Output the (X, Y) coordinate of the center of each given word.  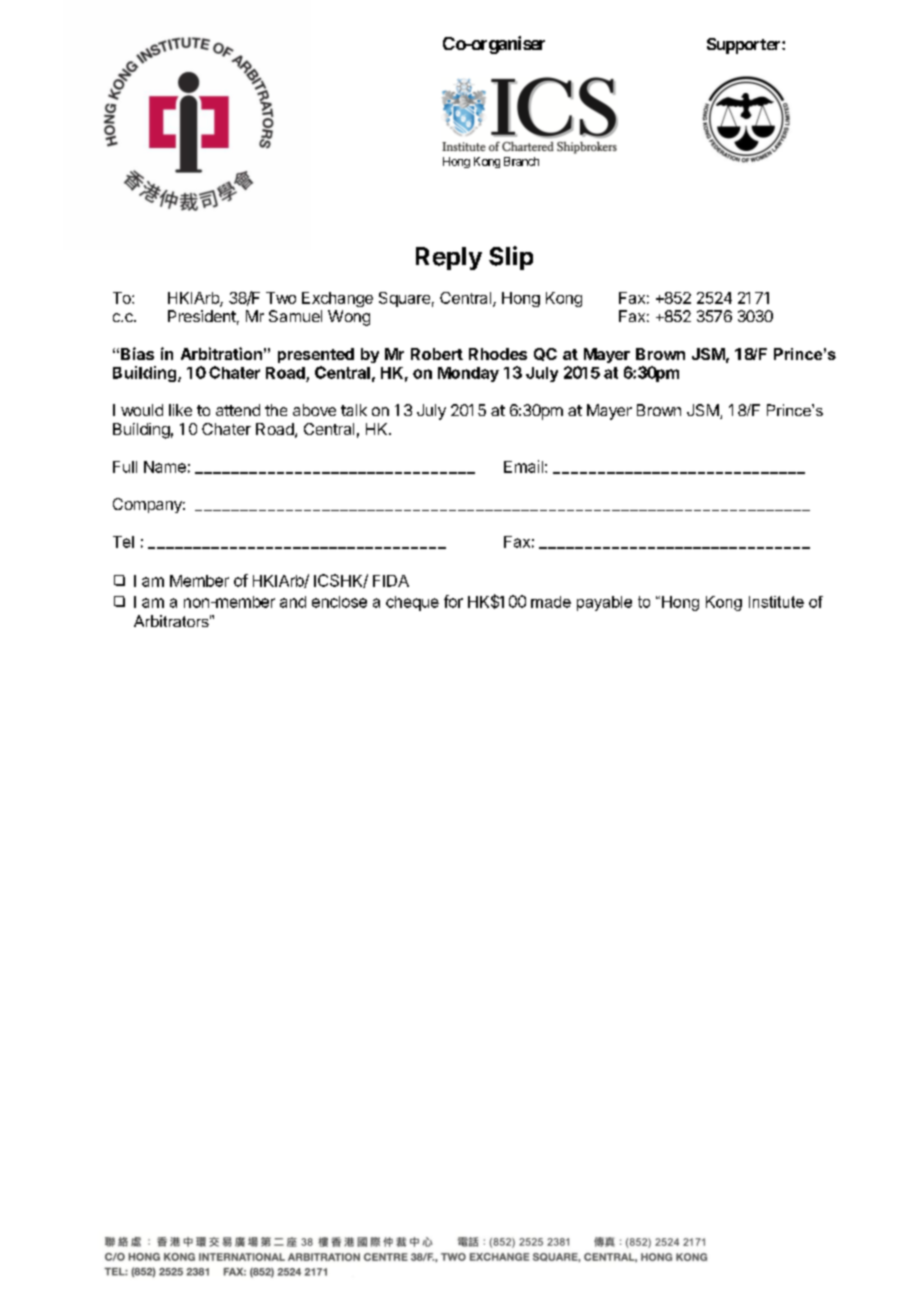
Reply (449, 258)
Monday (468, 374)
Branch (521, 161)
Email (523, 466)
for (453, 601)
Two (281, 298)
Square (404, 299)
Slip (511, 258)
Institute (776, 602)
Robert (437, 354)
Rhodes (498, 354)
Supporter (745, 46)
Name (165, 467)
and (293, 602)
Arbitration (221, 353)
